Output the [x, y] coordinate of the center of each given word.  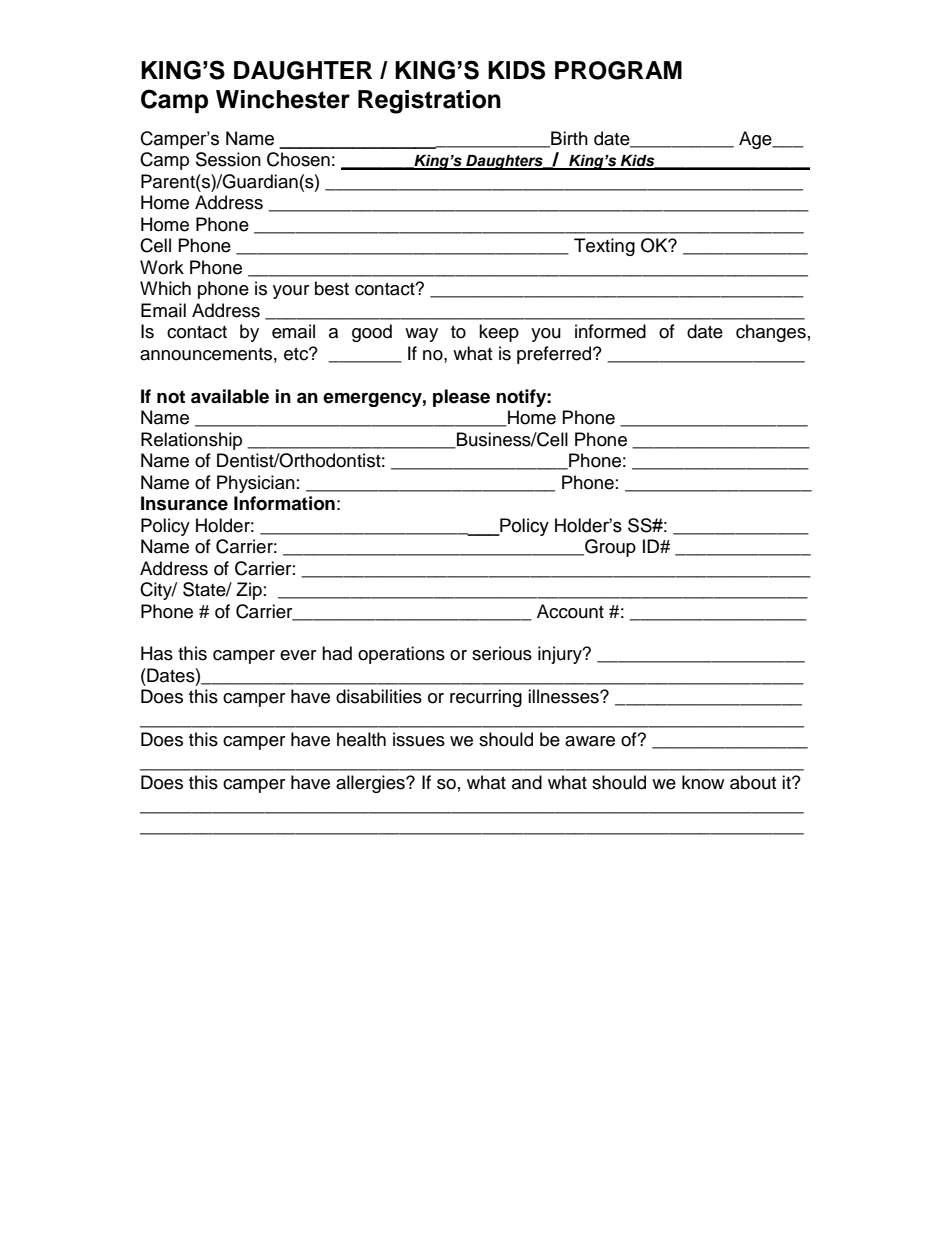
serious [502, 653]
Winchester [283, 99]
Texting [604, 247]
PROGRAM [618, 70]
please [461, 398]
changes [771, 333]
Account [570, 611]
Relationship [191, 441]
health [361, 739]
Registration [429, 102]
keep [499, 333]
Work [162, 267]
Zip [249, 591]
